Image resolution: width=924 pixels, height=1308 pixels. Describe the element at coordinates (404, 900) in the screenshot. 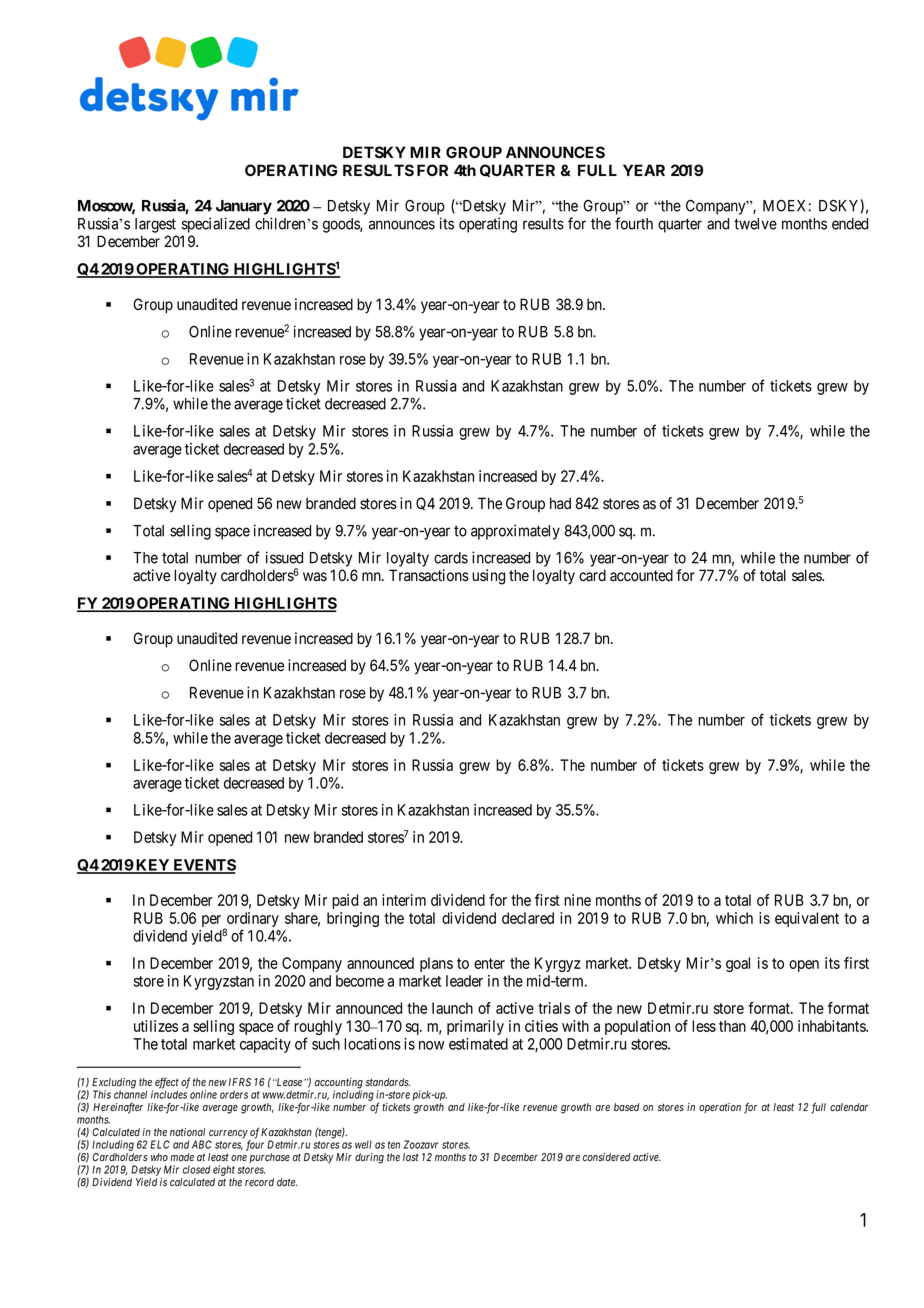

I see `interim` at that location.
